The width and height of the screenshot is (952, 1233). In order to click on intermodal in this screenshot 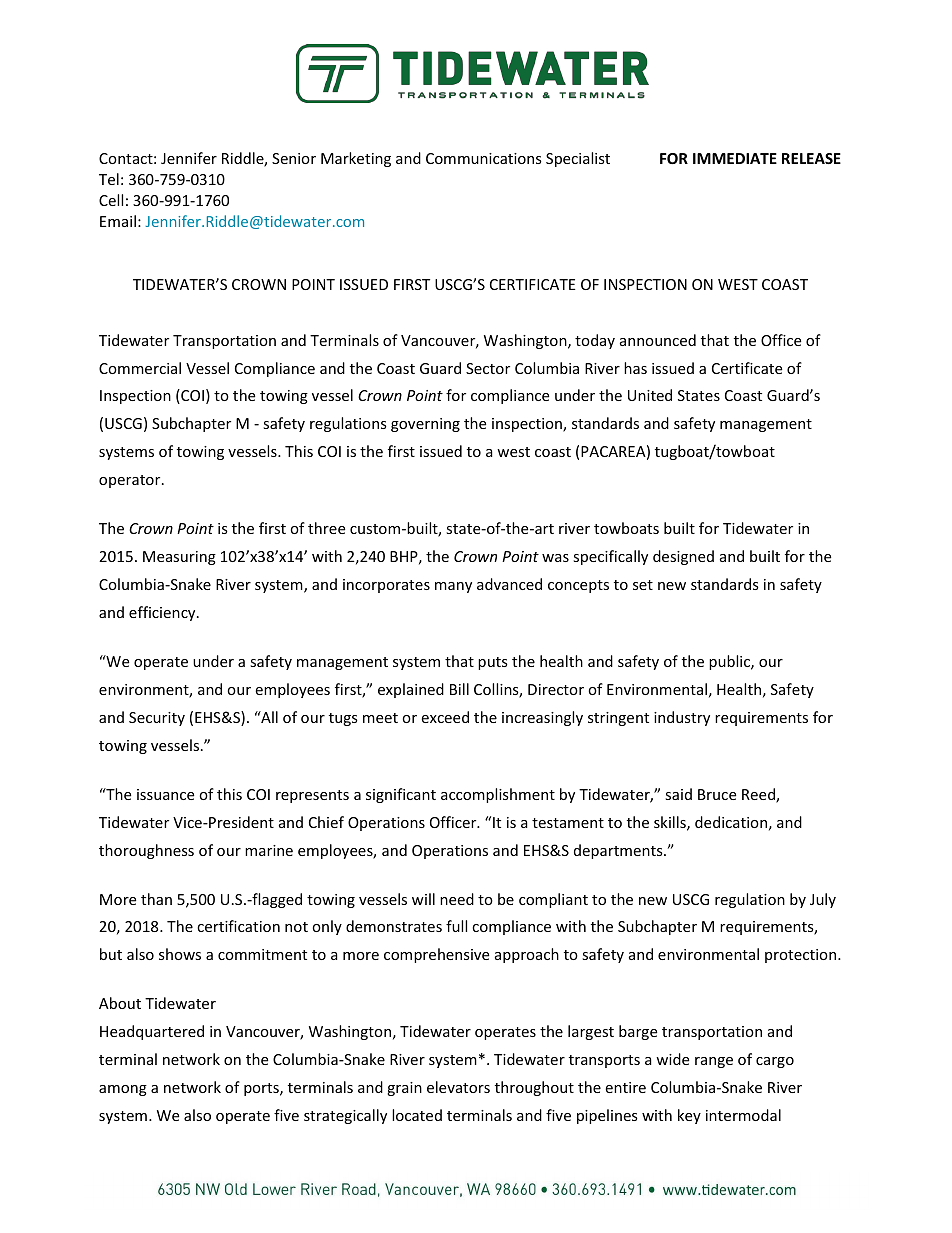, I will do `click(743, 1115)`.
